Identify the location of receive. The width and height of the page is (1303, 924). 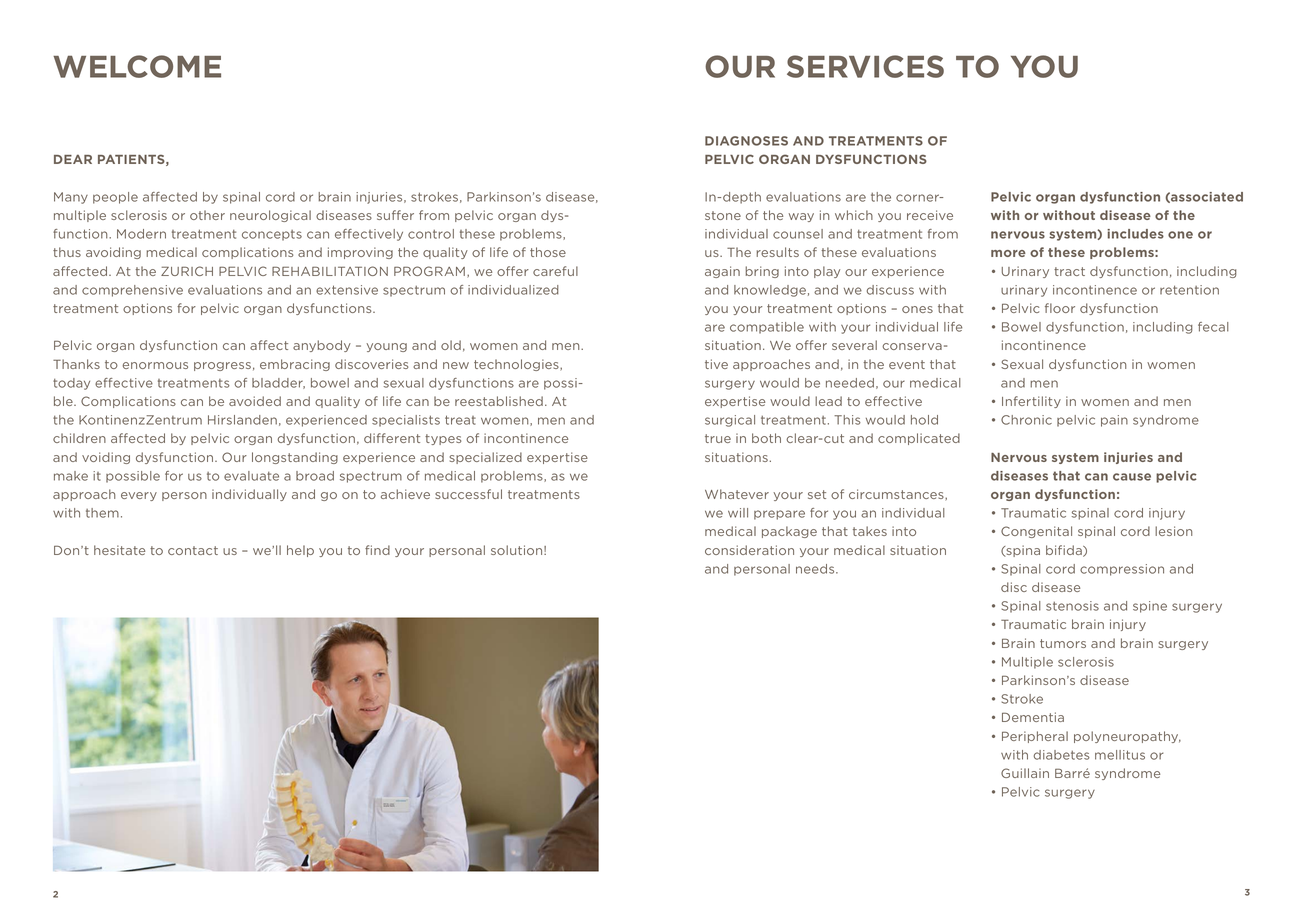
(930, 215).
